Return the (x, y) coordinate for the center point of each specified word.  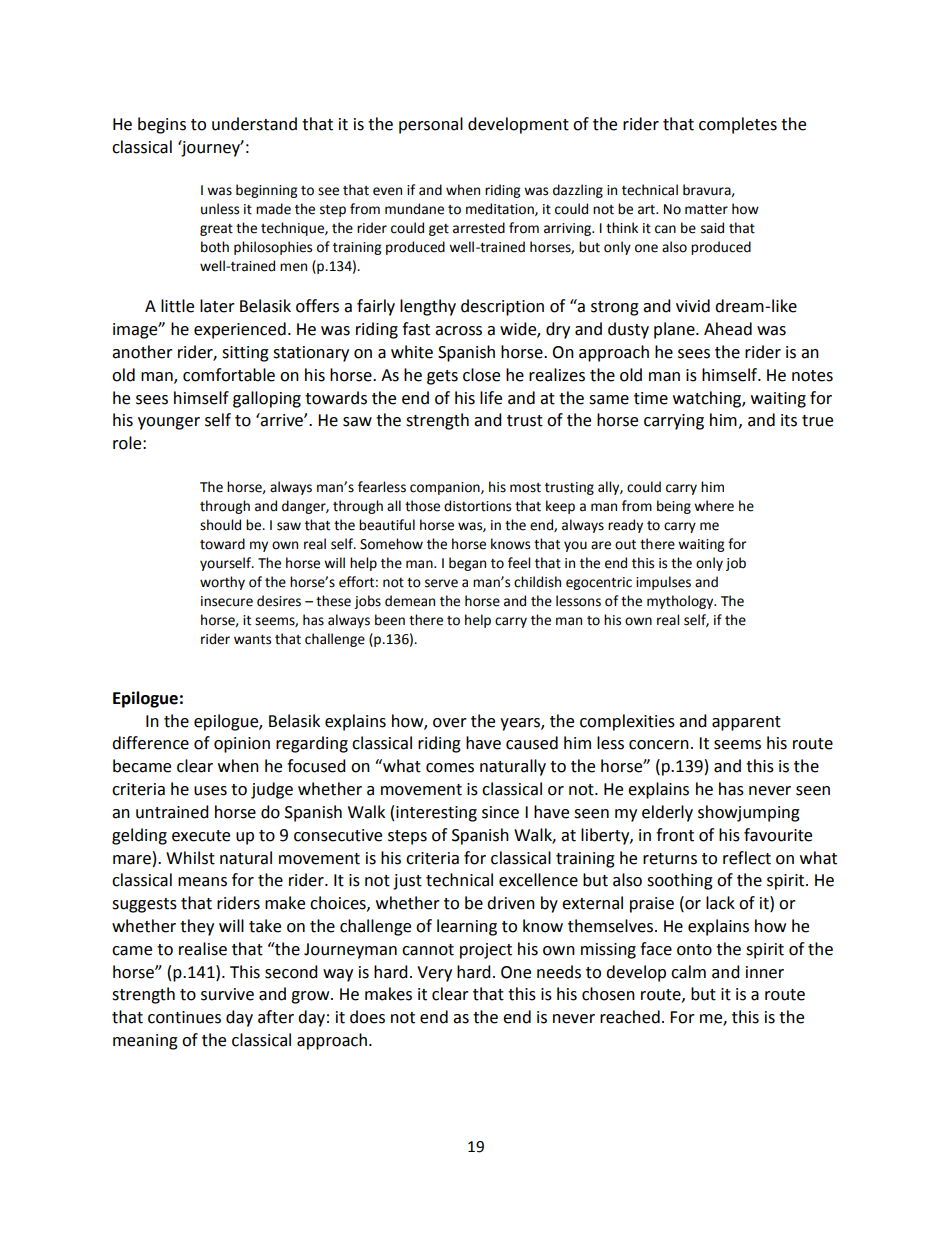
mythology (681, 602)
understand (254, 124)
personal (431, 125)
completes (738, 125)
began (467, 564)
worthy (222, 583)
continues (184, 1017)
